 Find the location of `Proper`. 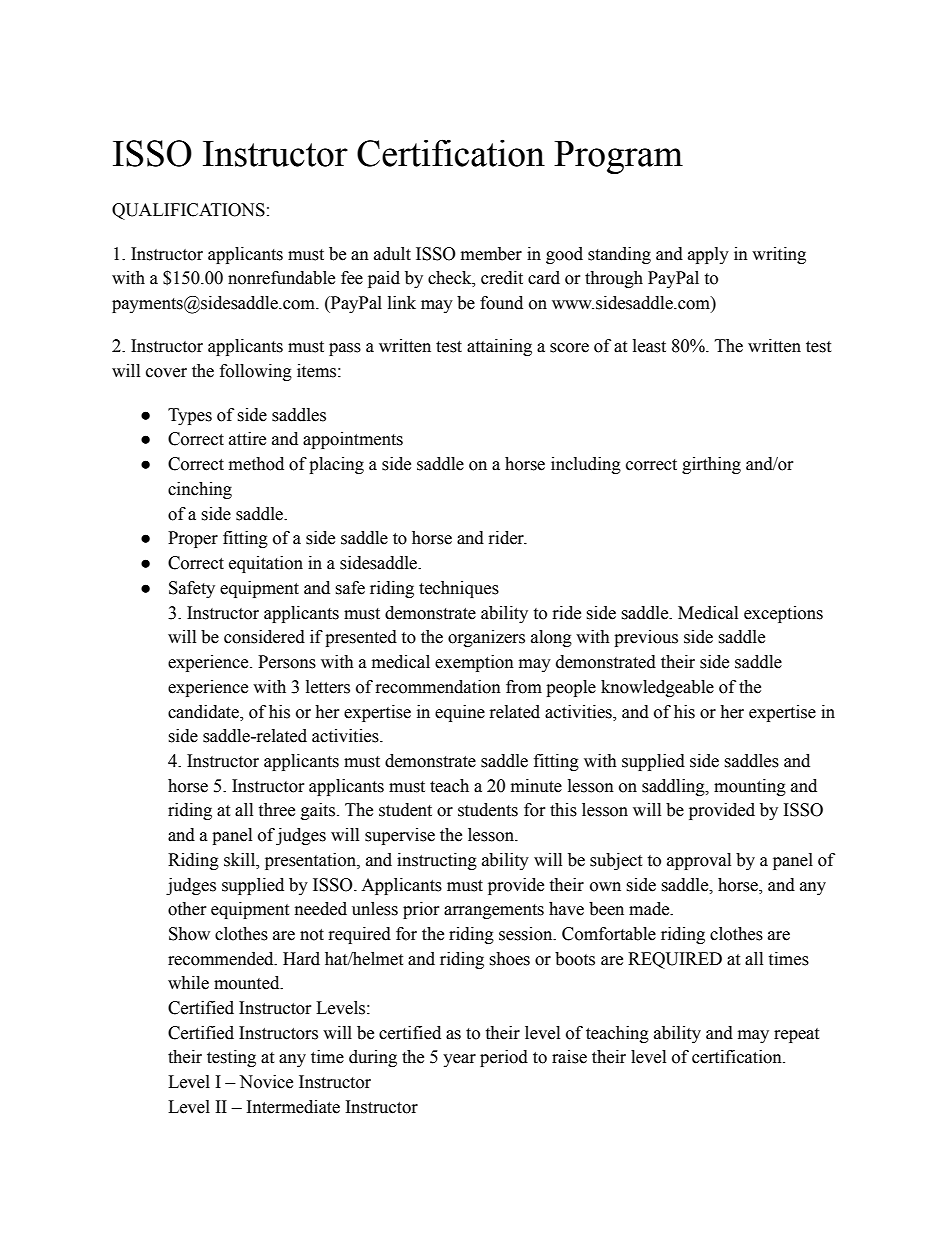

Proper is located at coordinates (193, 539).
